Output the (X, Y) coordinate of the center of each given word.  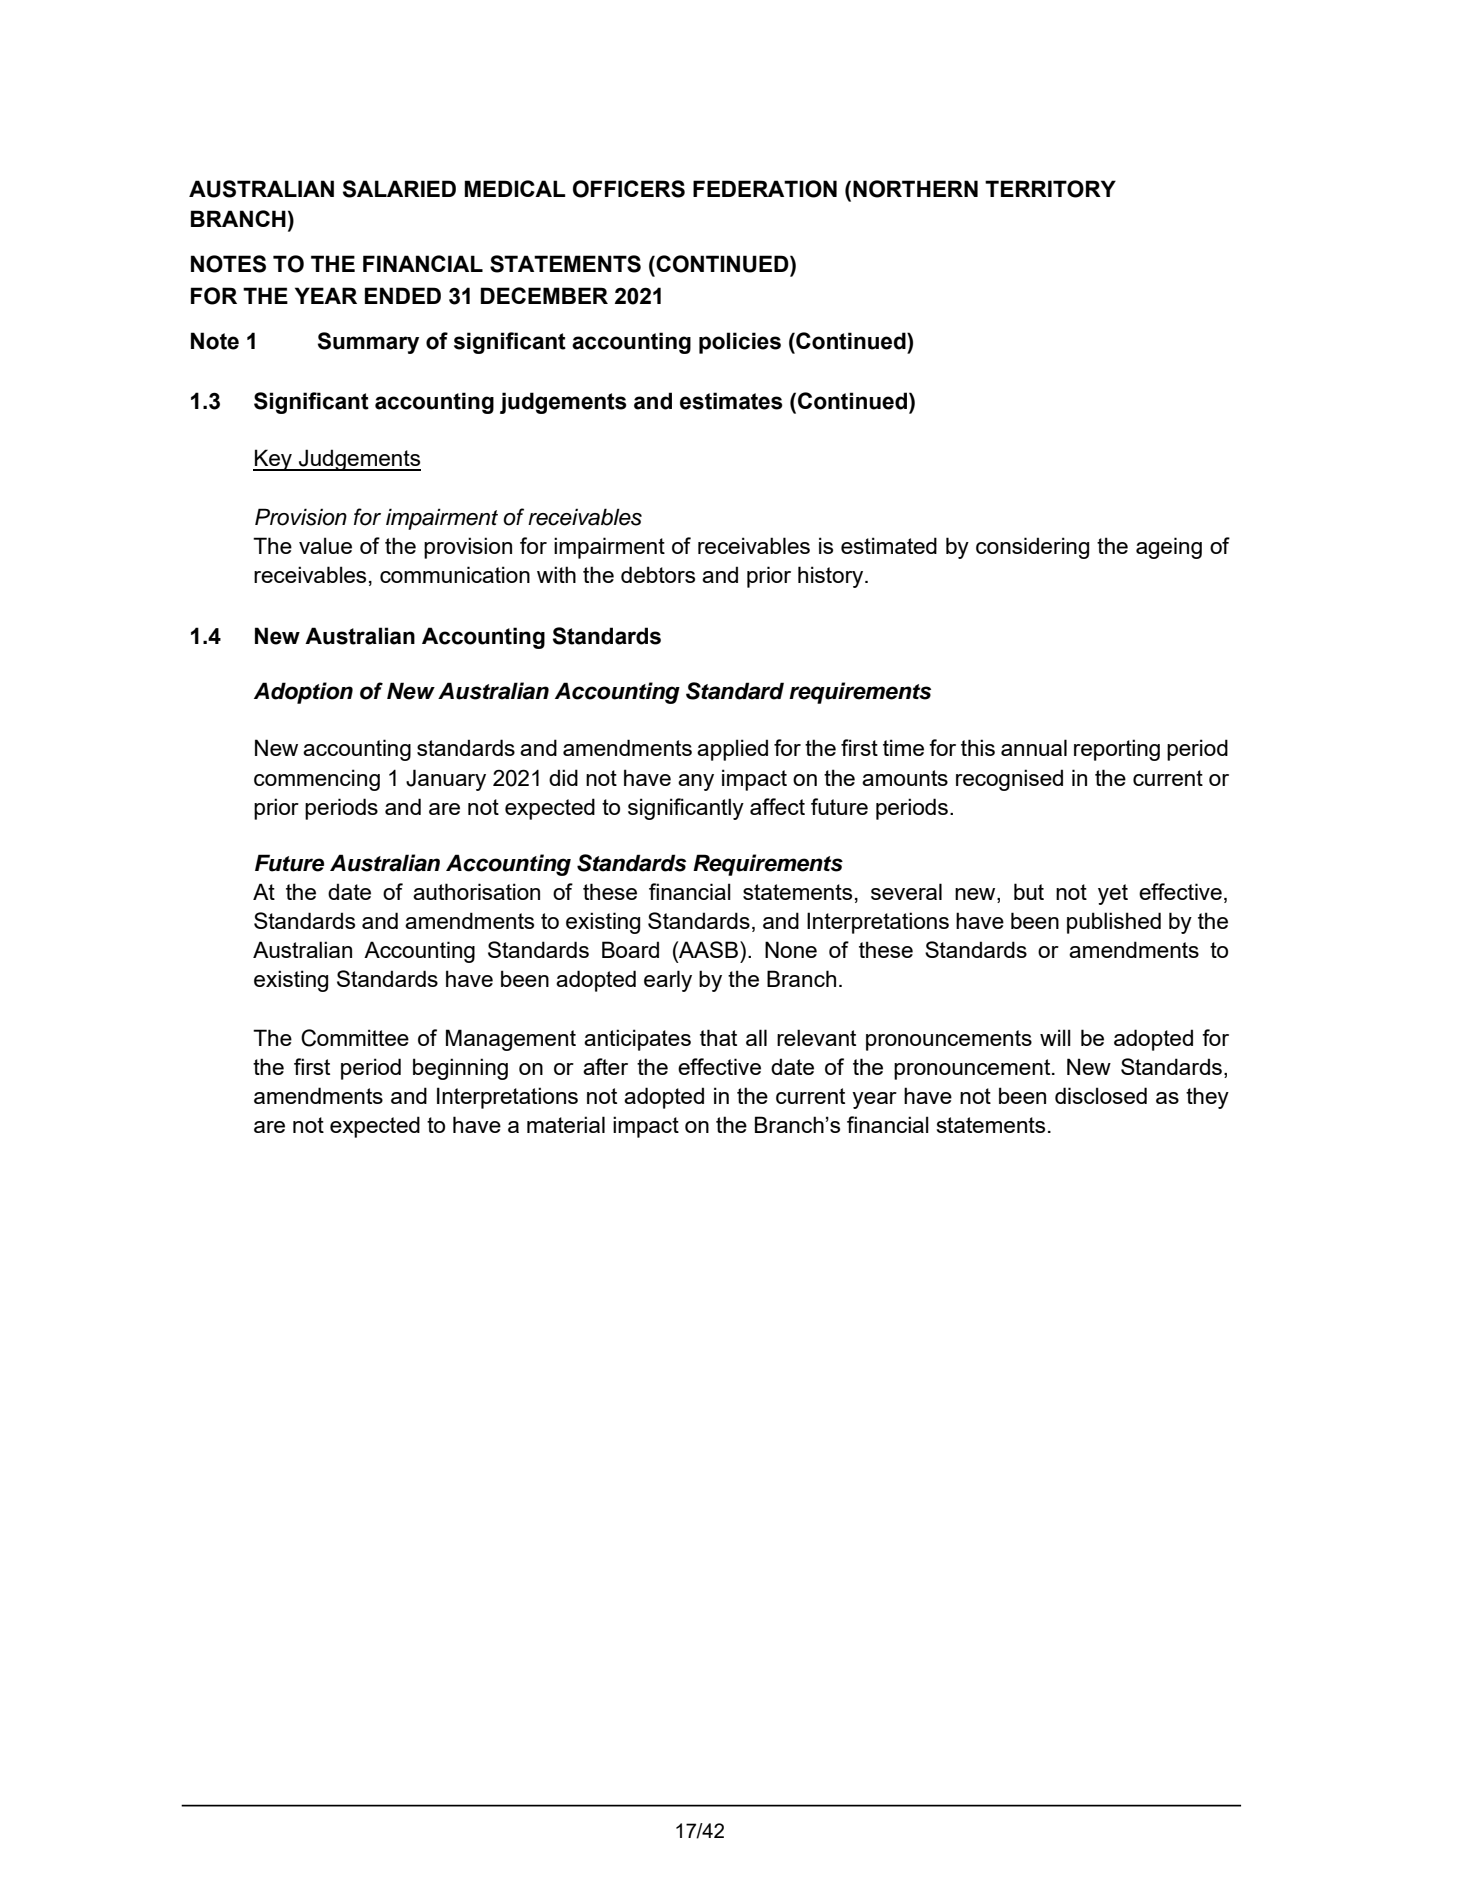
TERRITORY (1050, 189)
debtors (658, 574)
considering (1032, 548)
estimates (731, 401)
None (791, 949)
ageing (1169, 548)
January (446, 780)
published (1114, 923)
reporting (1117, 750)
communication (455, 574)
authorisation (476, 891)
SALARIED (399, 189)
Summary (368, 343)
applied (732, 750)
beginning (460, 1069)
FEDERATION (765, 189)
